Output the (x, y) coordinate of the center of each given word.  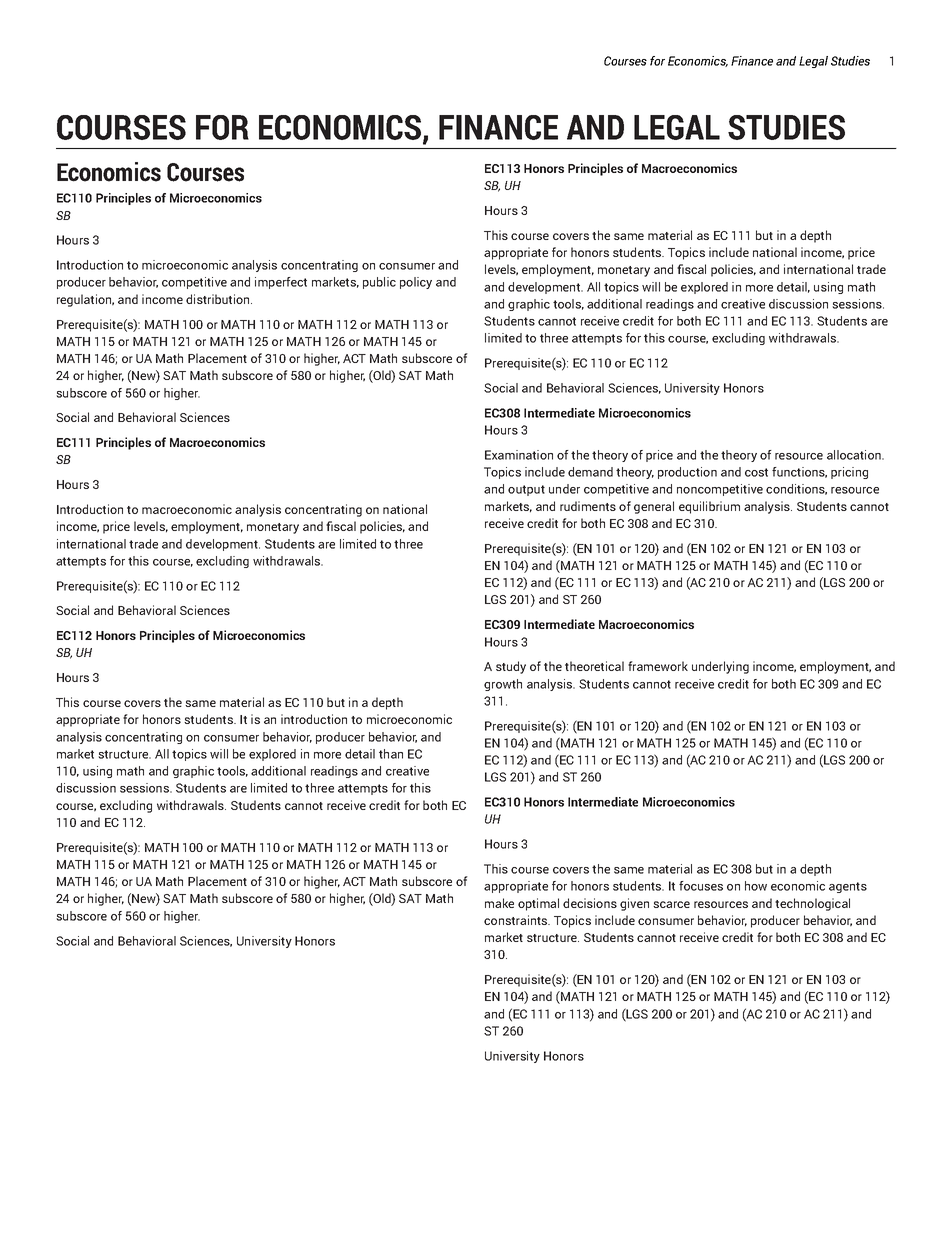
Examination (519, 455)
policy (416, 283)
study (511, 667)
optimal (538, 904)
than (391, 754)
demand (590, 472)
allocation (855, 455)
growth (503, 685)
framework (658, 666)
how (756, 886)
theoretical (594, 666)
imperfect (281, 283)
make (499, 903)
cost (756, 472)
